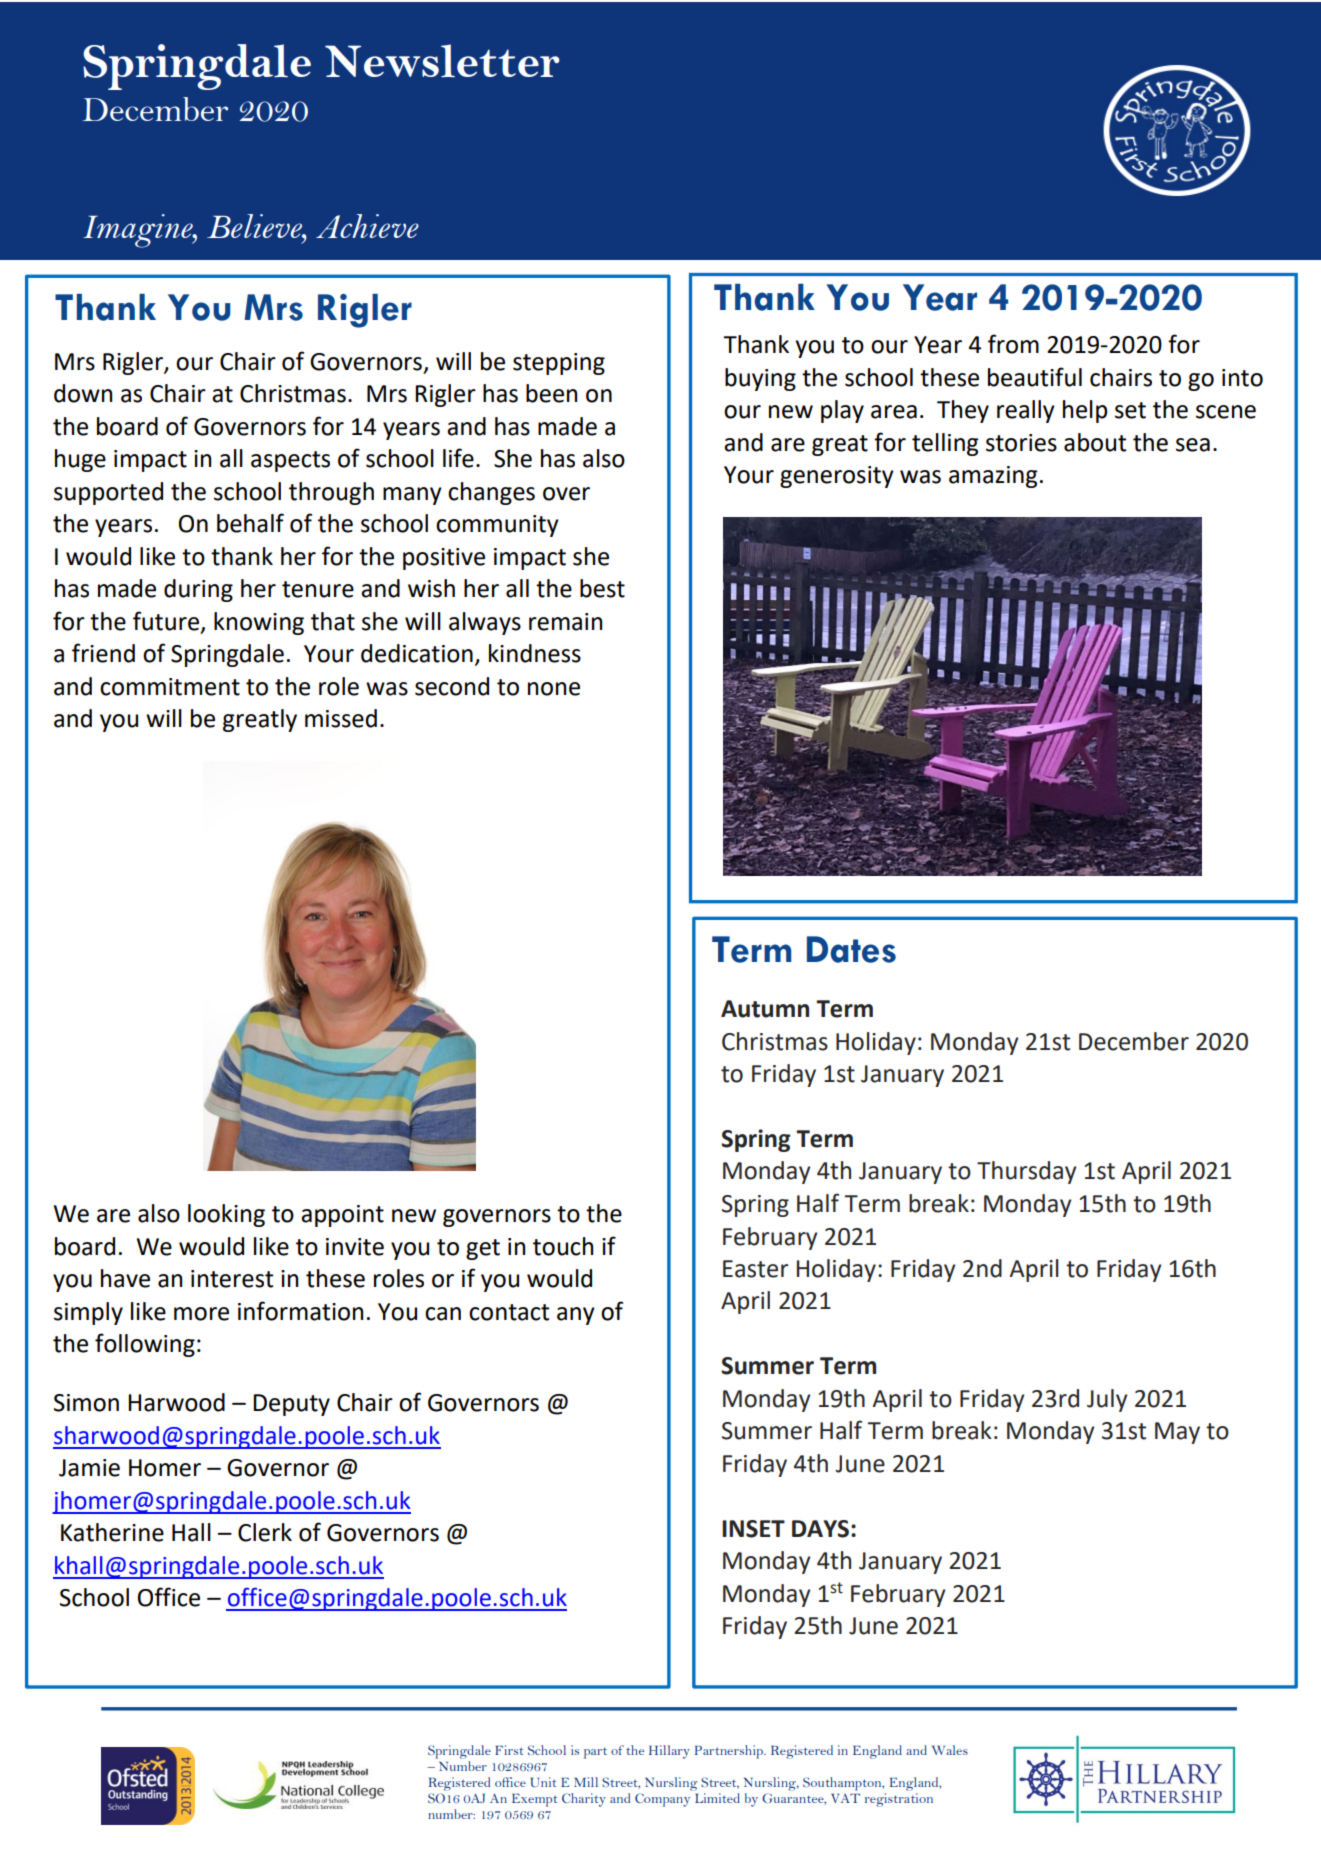 The width and height of the page is (1321, 1867). Describe the element at coordinates (1107, 1400) in the page. I see `July` at that location.
